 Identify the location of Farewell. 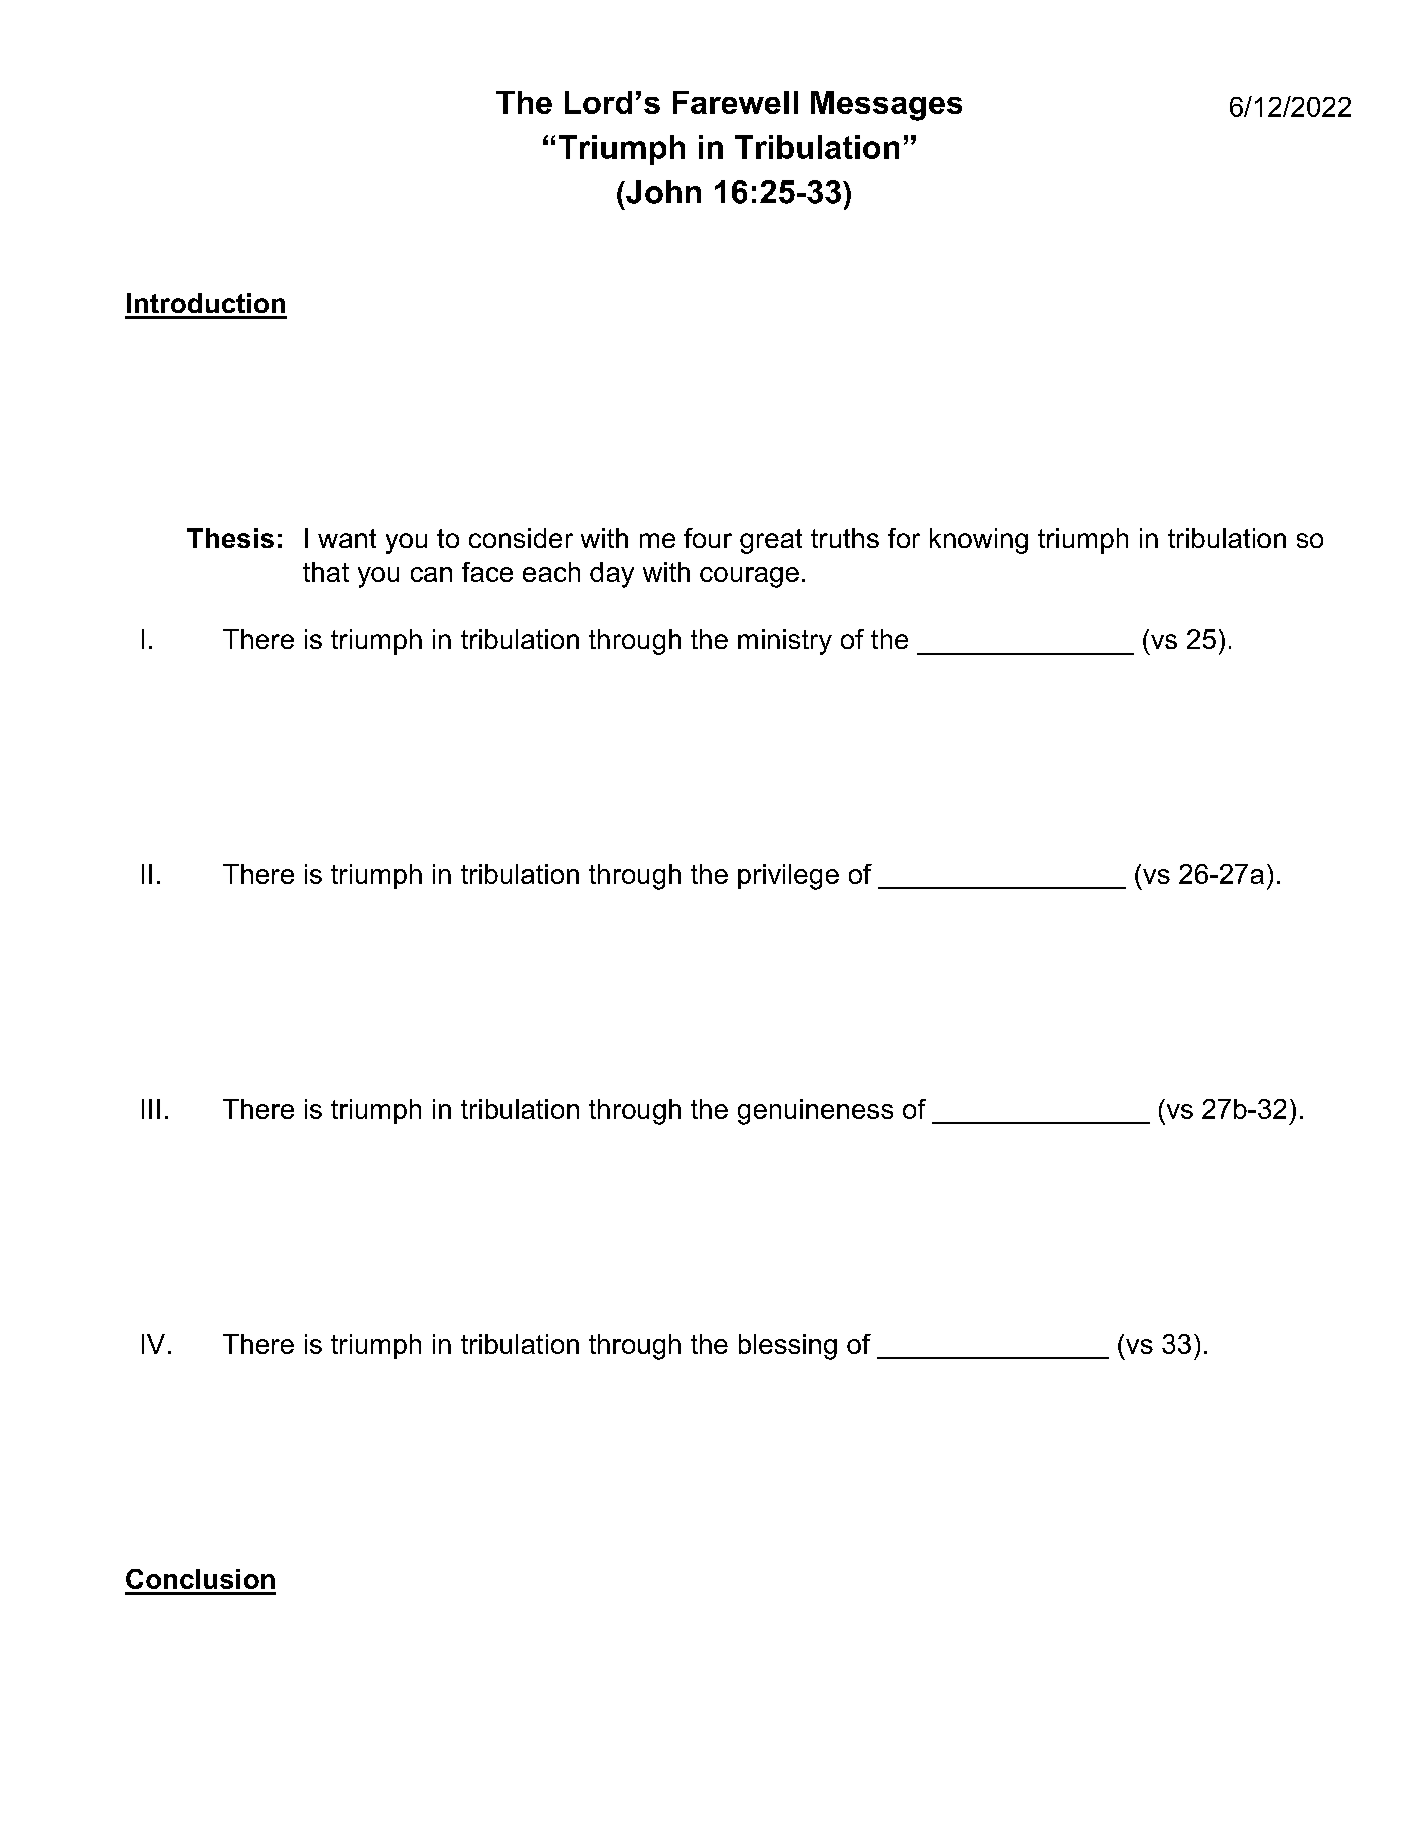
(735, 102).
